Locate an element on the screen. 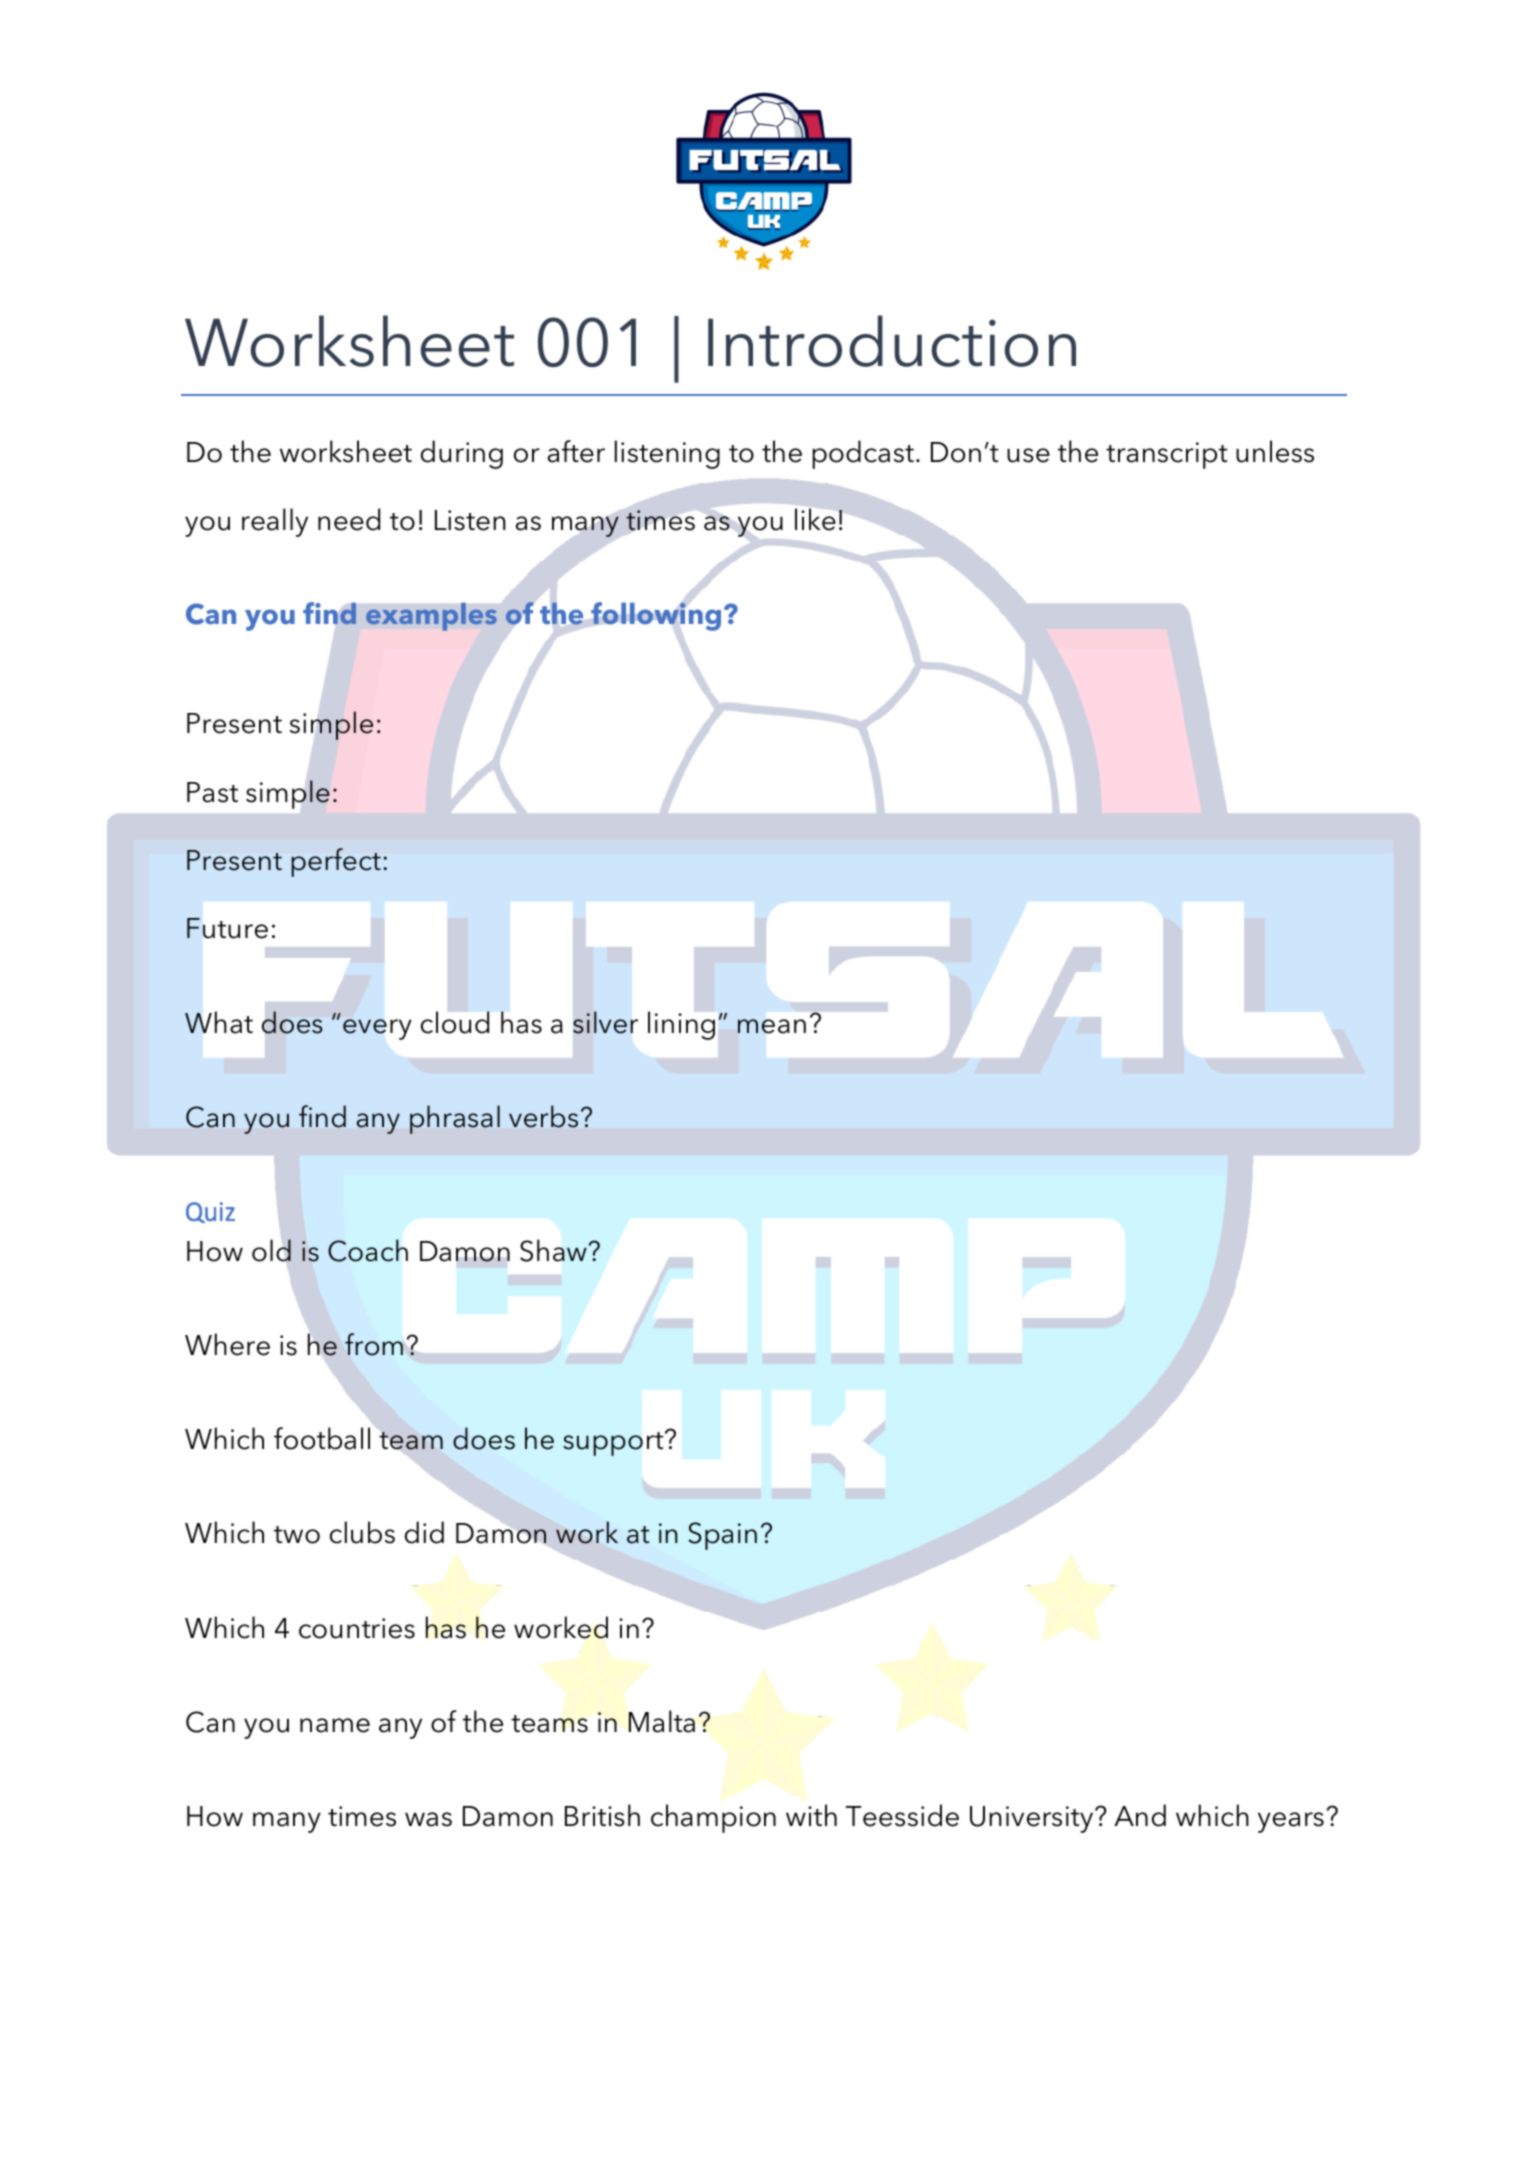 This screenshot has width=1527, height=2162. name is located at coordinates (335, 1725).
